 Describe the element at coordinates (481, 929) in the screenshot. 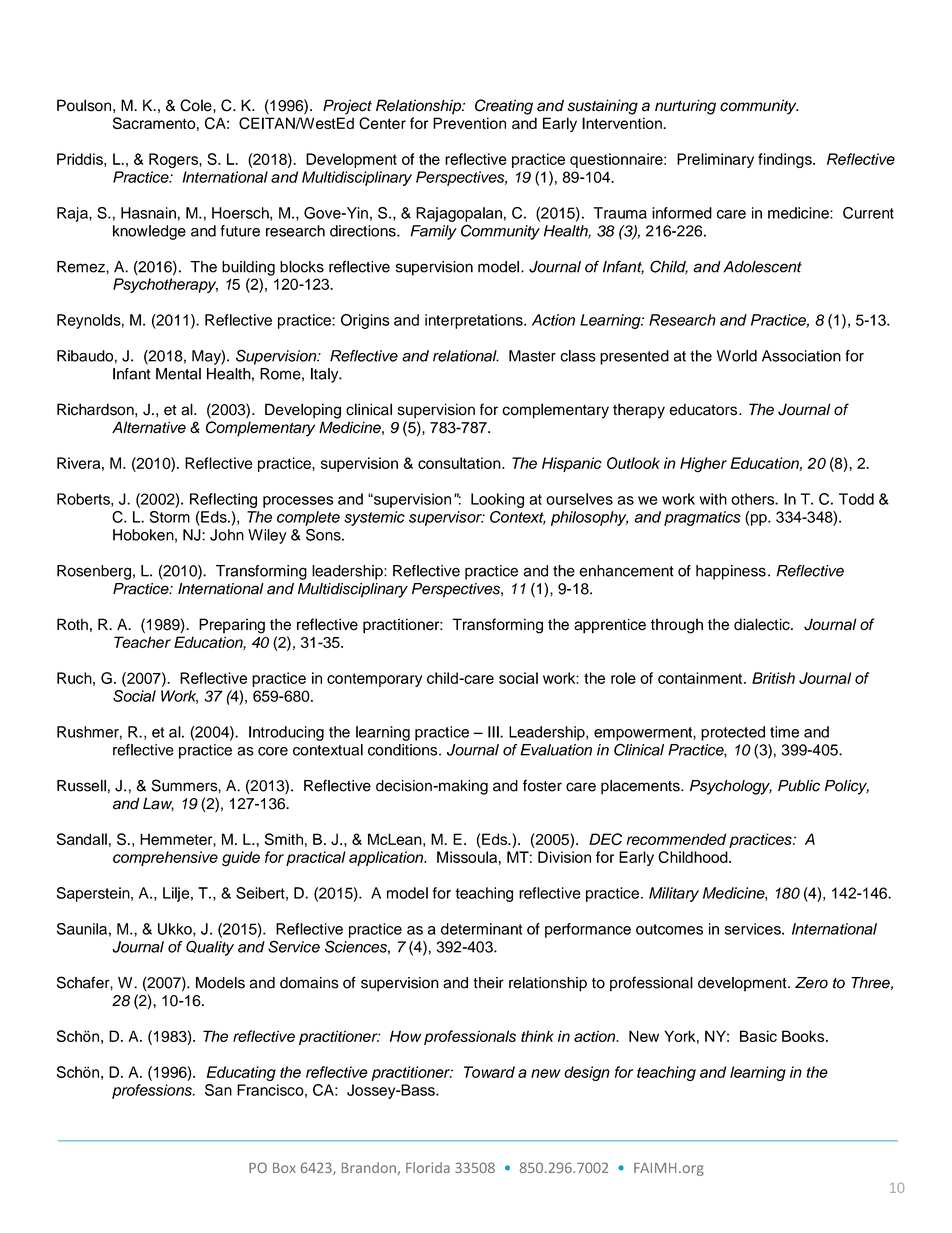

I see `determinant` at that location.
